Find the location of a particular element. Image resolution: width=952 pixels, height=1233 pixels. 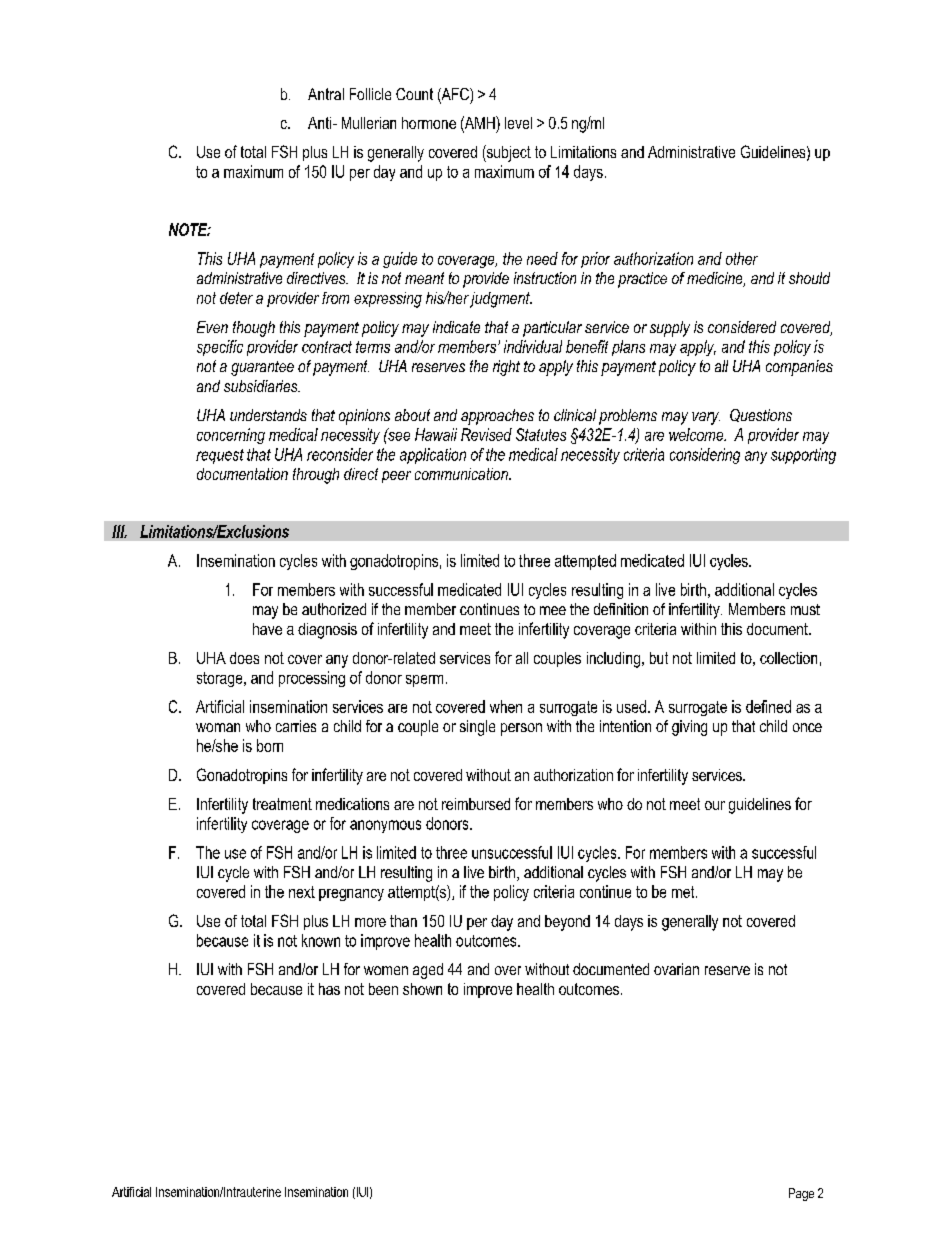

Follicle is located at coordinates (370, 94).
